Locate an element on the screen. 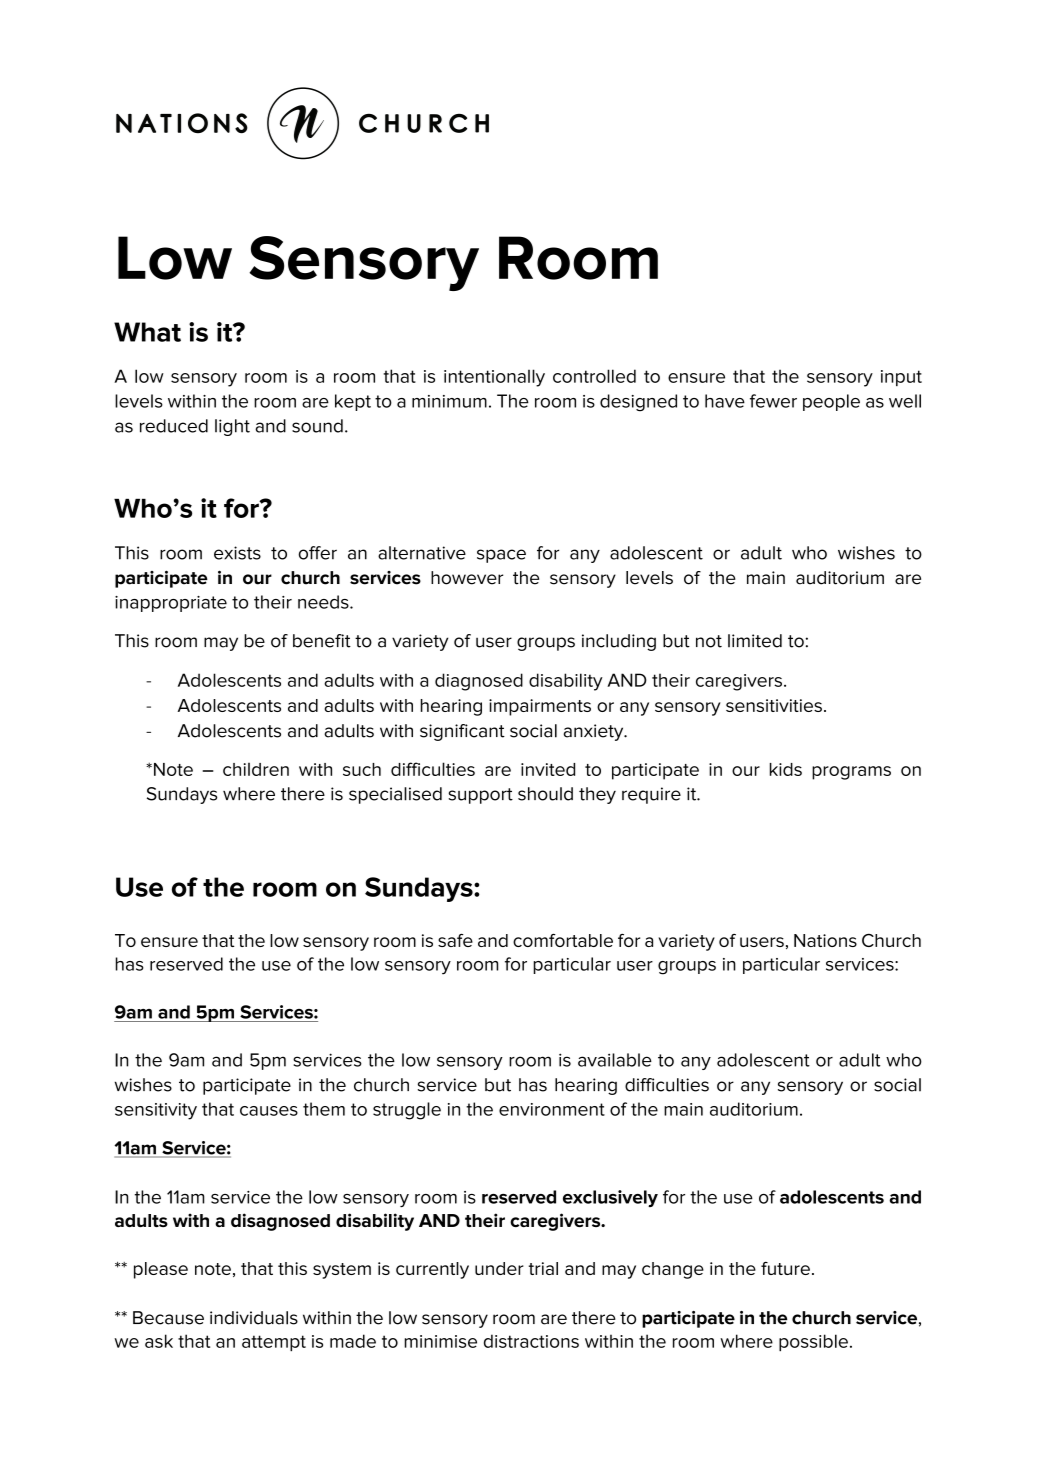 This screenshot has height=1475, width=1043. children is located at coordinates (256, 769).
